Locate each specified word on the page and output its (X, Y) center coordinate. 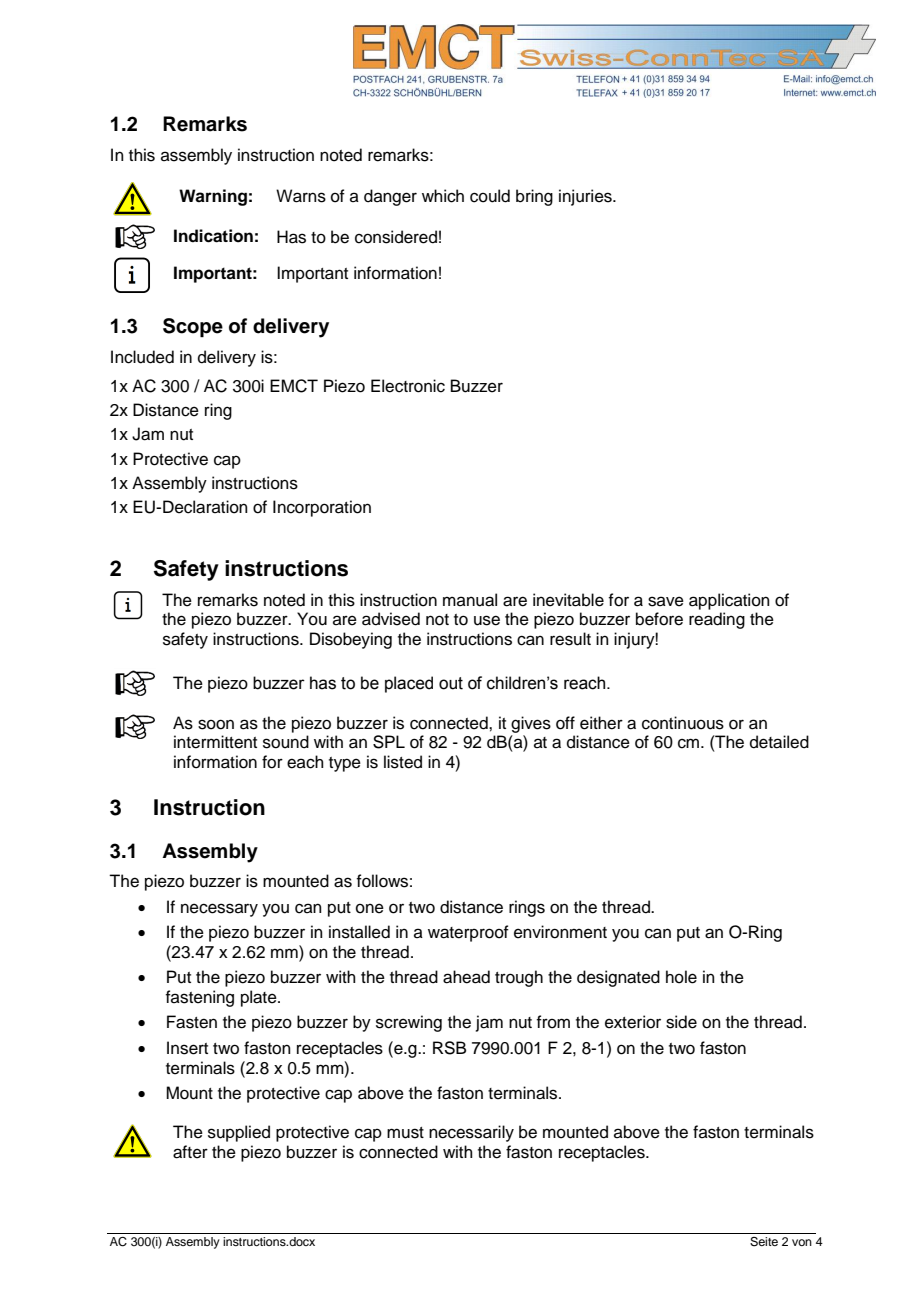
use (487, 620)
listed (403, 762)
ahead (466, 977)
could (490, 196)
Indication (213, 236)
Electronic (408, 386)
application (729, 601)
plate (260, 998)
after (190, 1152)
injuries (586, 197)
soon (216, 724)
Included (142, 357)
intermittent (215, 742)
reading (717, 620)
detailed (779, 742)
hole (681, 977)
